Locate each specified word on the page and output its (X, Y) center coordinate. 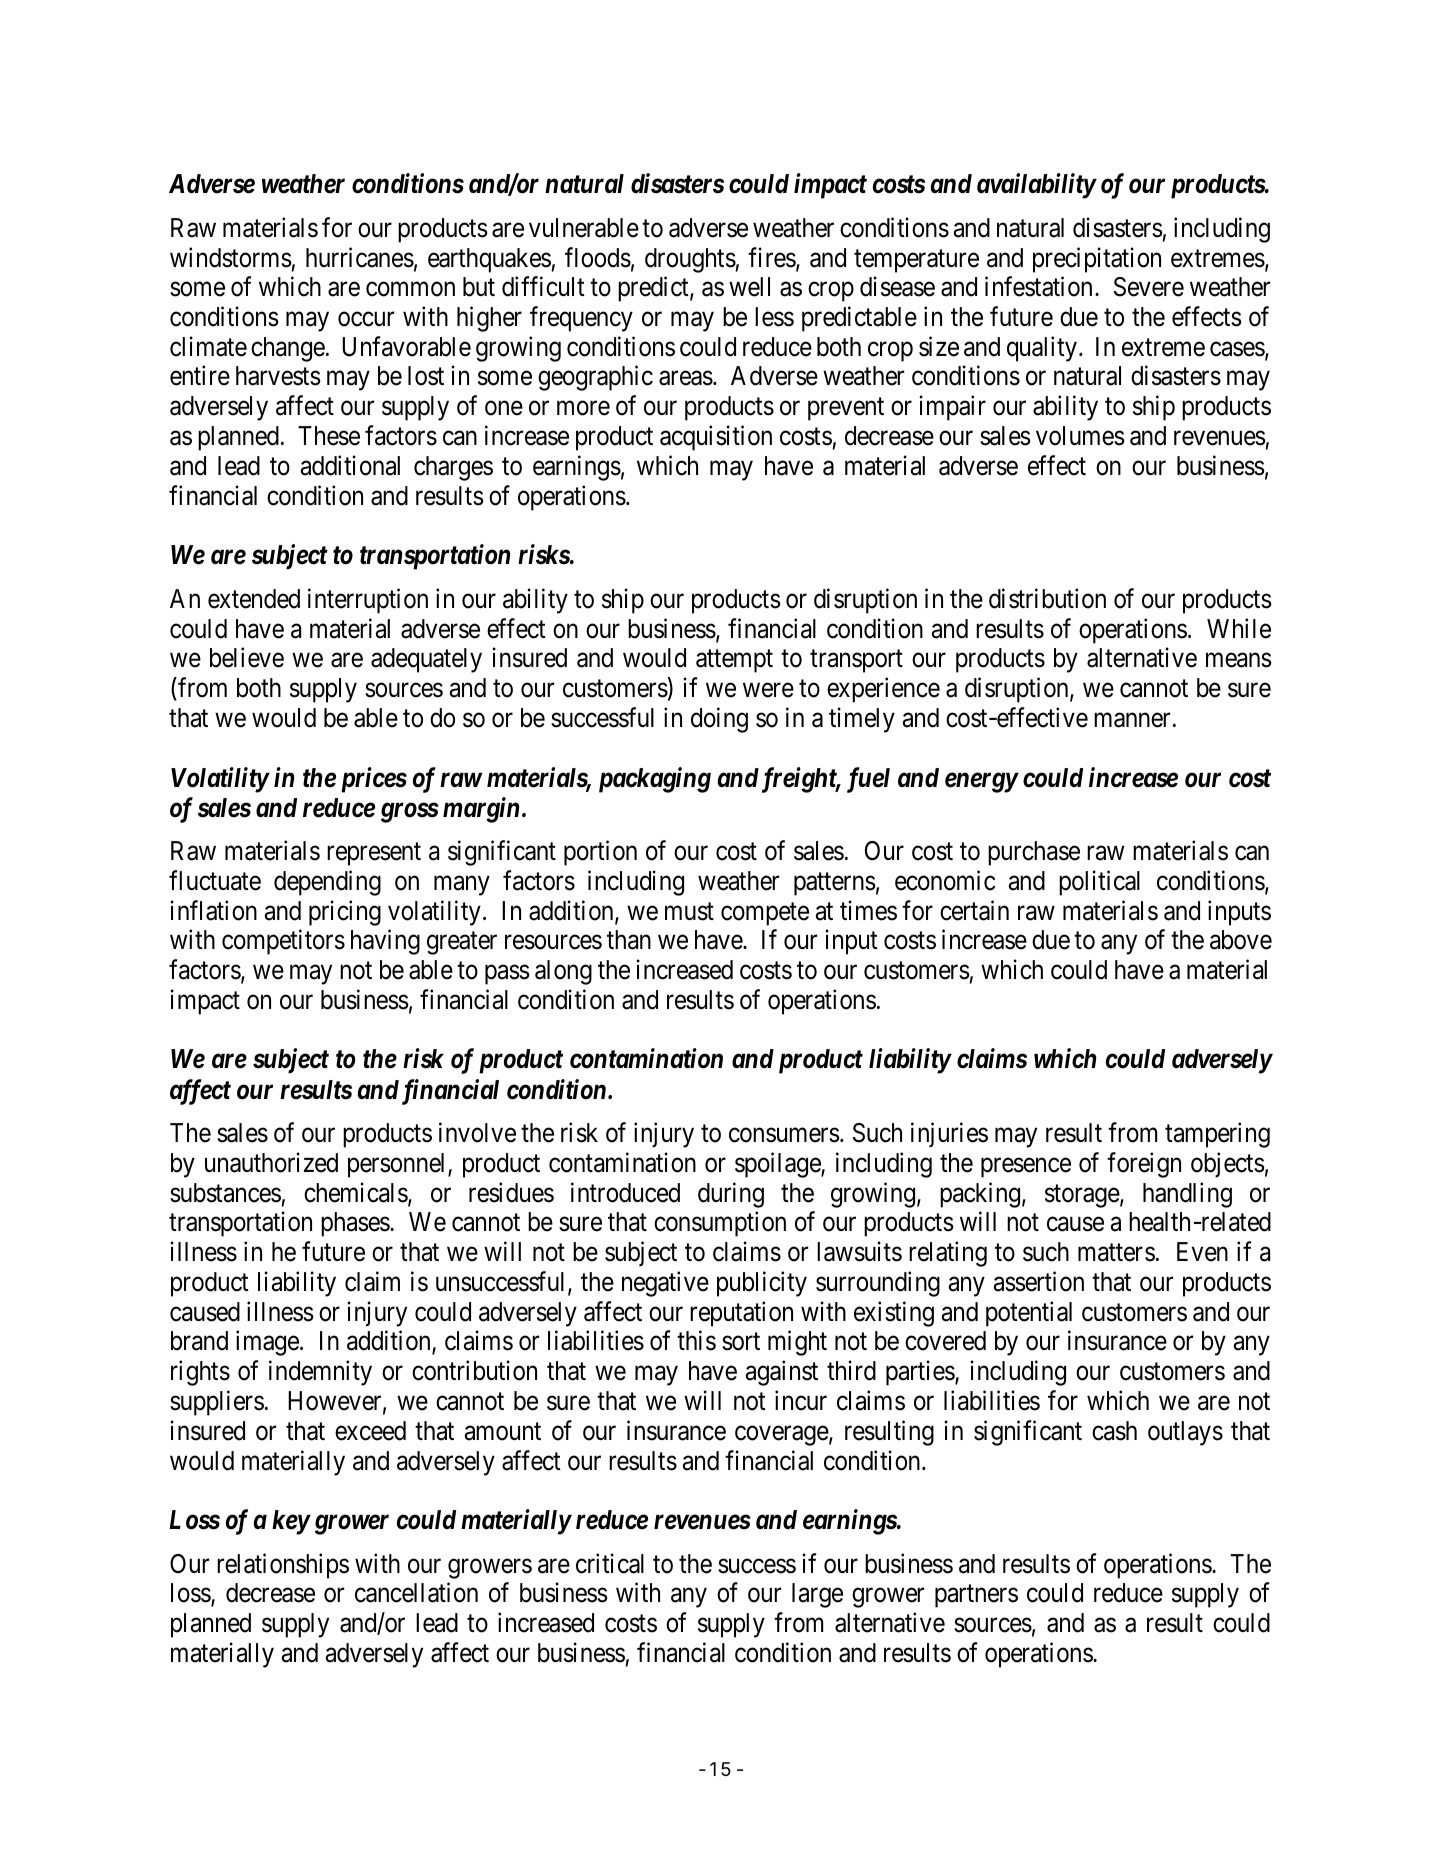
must (689, 912)
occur (366, 319)
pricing (345, 913)
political (1099, 883)
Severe (1149, 287)
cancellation (416, 1593)
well (749, 287)
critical (610, 1563)
